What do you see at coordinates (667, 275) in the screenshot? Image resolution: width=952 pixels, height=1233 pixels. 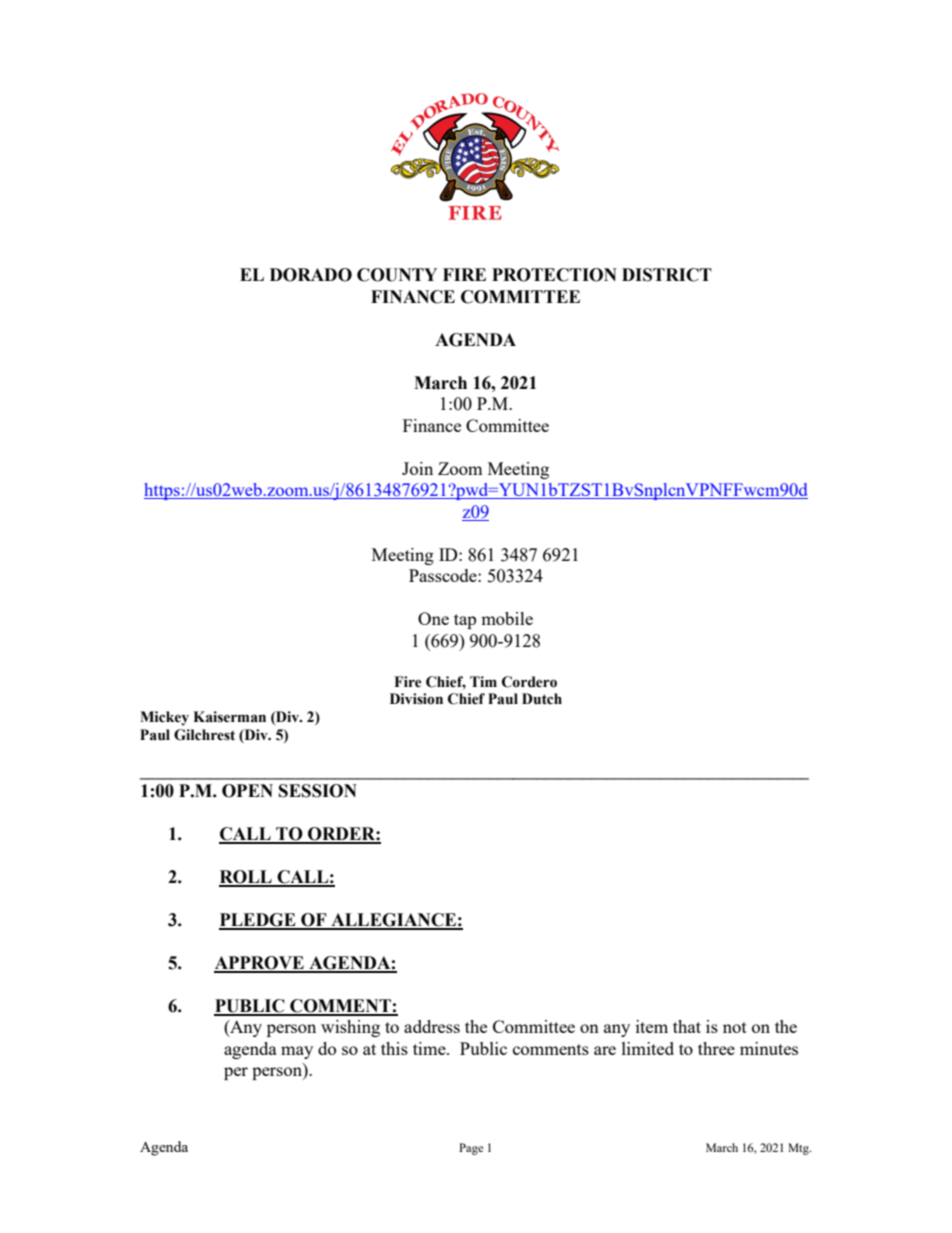 I see `DISTRICT` at bounding box center [667, 275].
